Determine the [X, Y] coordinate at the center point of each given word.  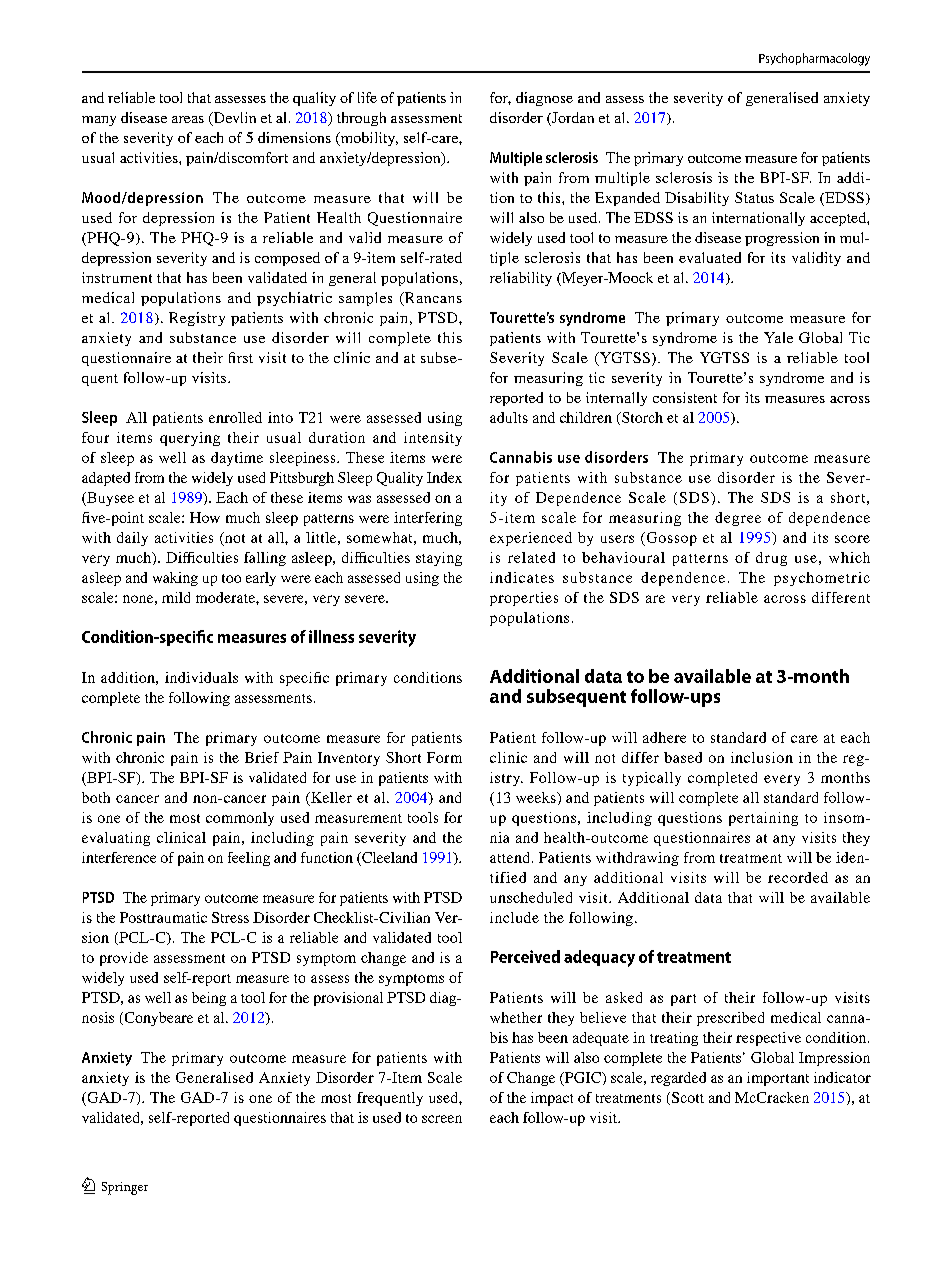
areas [188, 119]
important [778, 1079]
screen [442, 1119]
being [209, 999]
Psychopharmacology [814, 59]
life [367, 97]
